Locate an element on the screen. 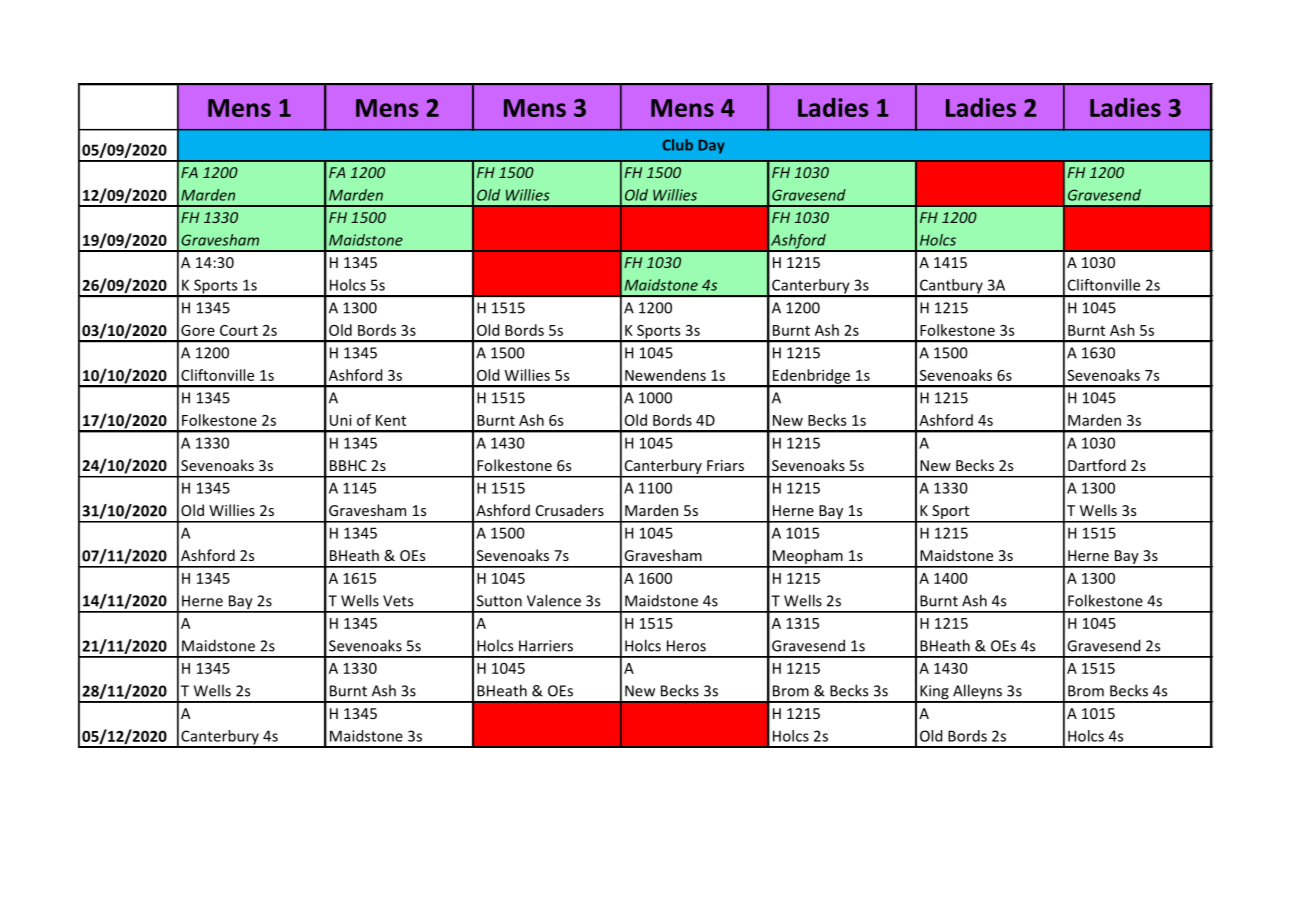 The width and height of the screenshot is (1308, 924). Heros is located at coordinates (686, 646).
